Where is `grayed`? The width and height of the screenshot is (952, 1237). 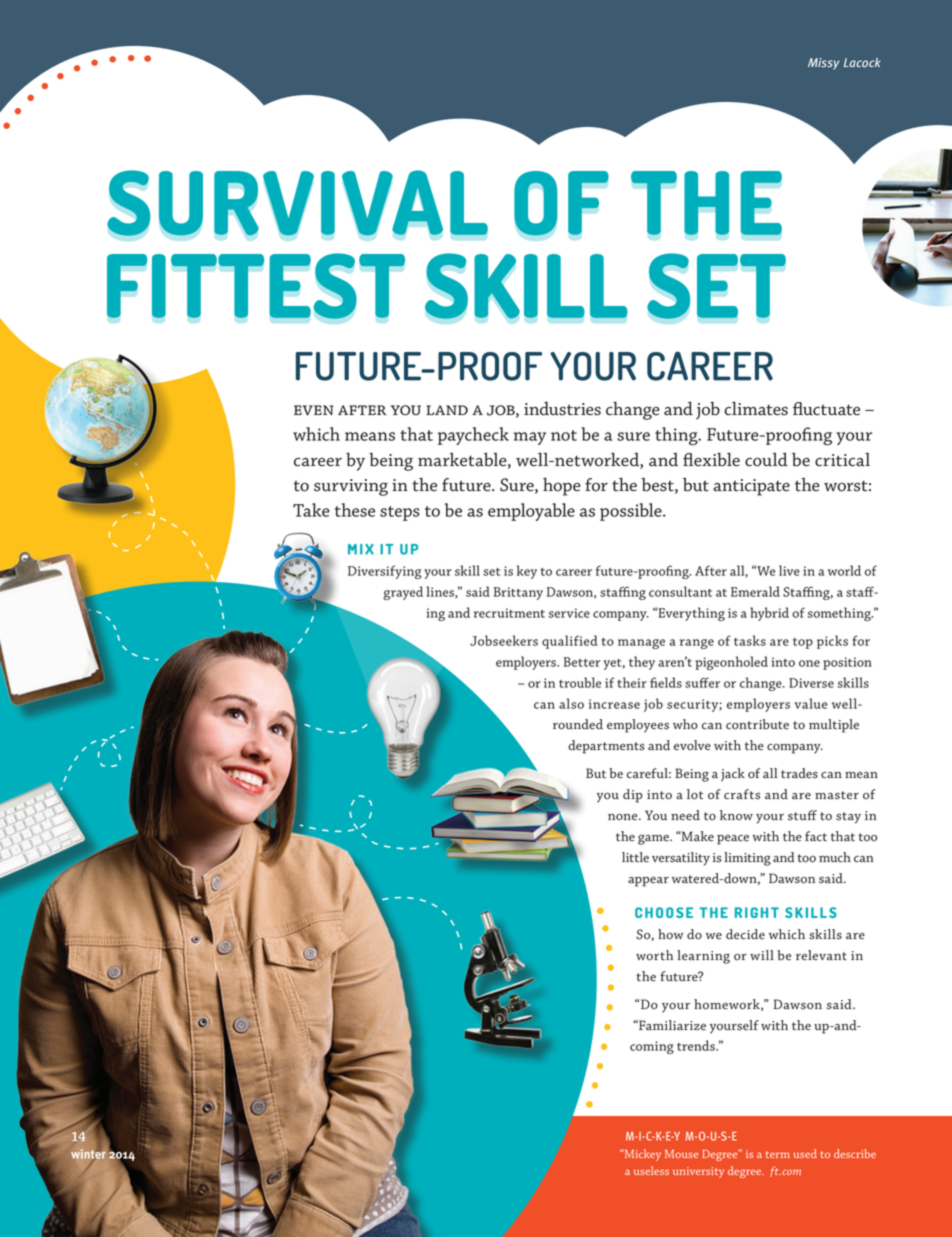 grayed is located at coordinates (403, 593).
